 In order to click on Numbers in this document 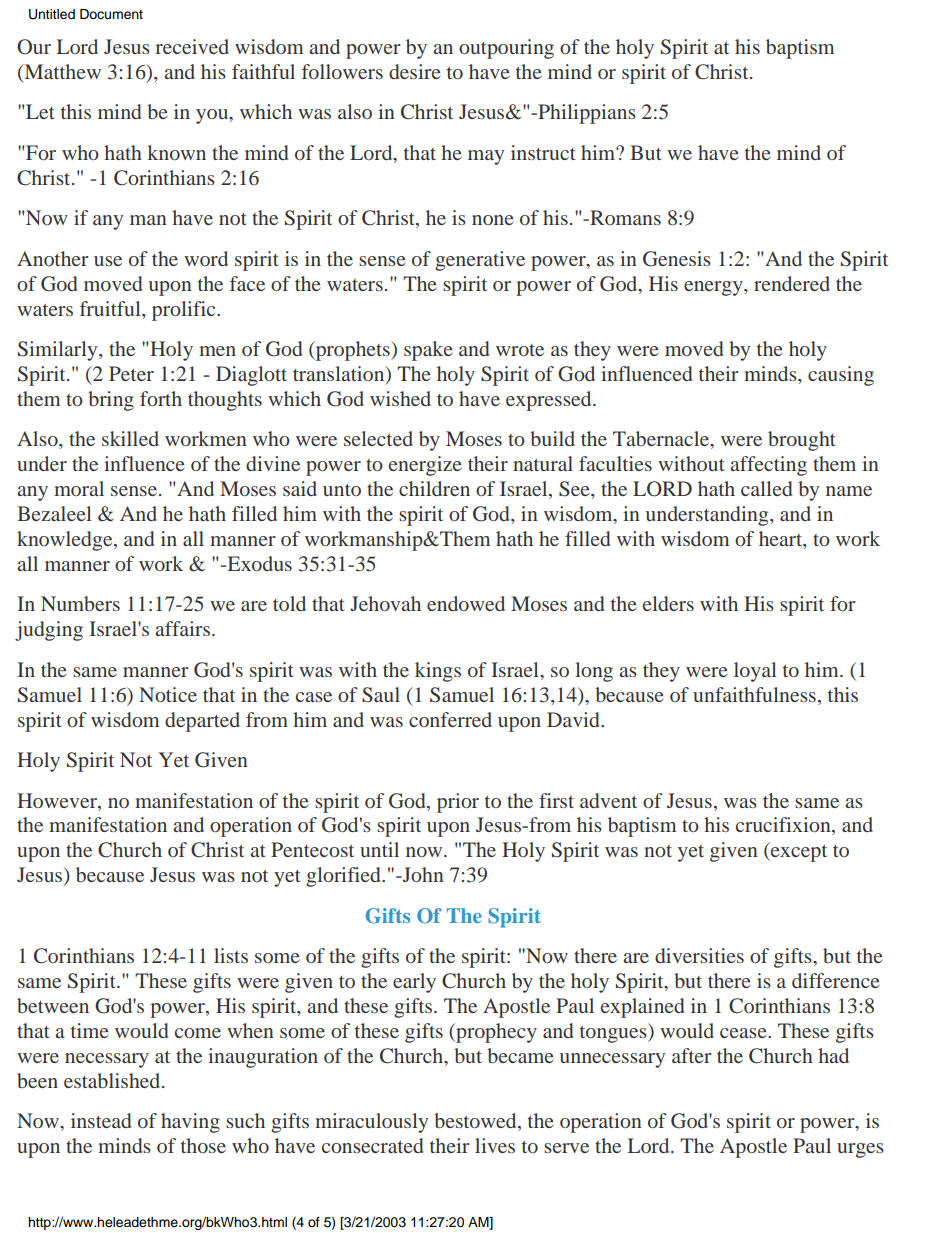, I will do `click(80, 603)`.
